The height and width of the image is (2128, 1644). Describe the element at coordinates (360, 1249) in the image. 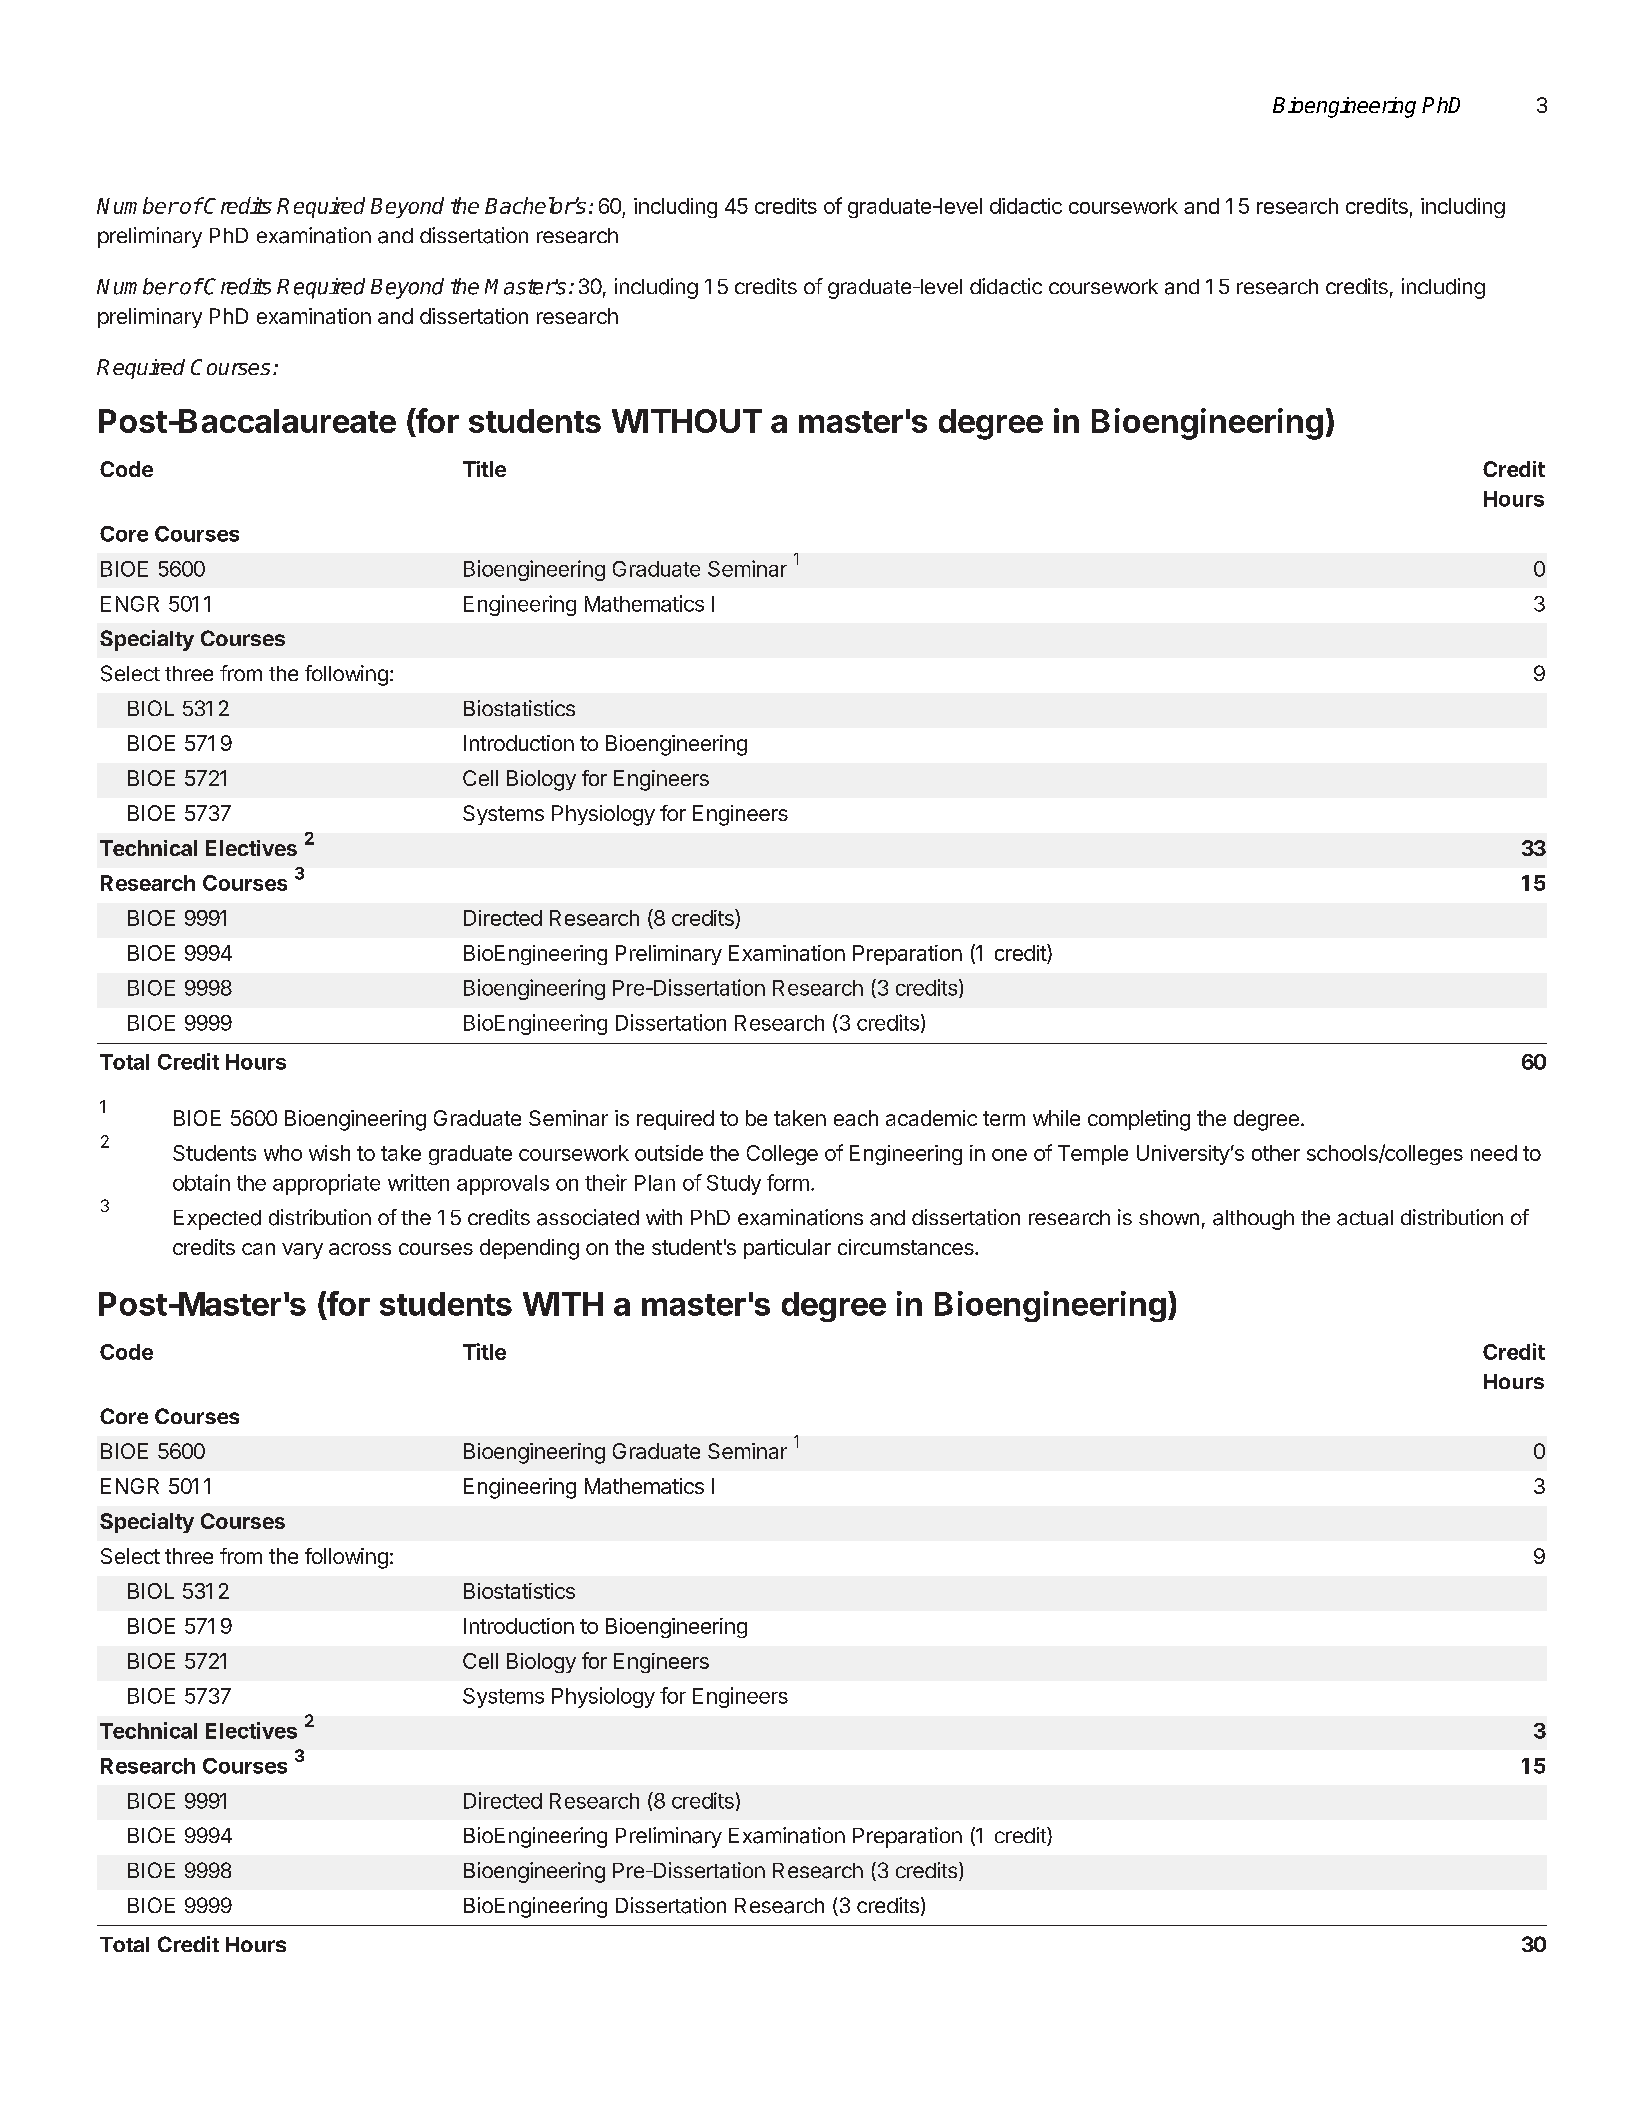

I see `across` at that location.
